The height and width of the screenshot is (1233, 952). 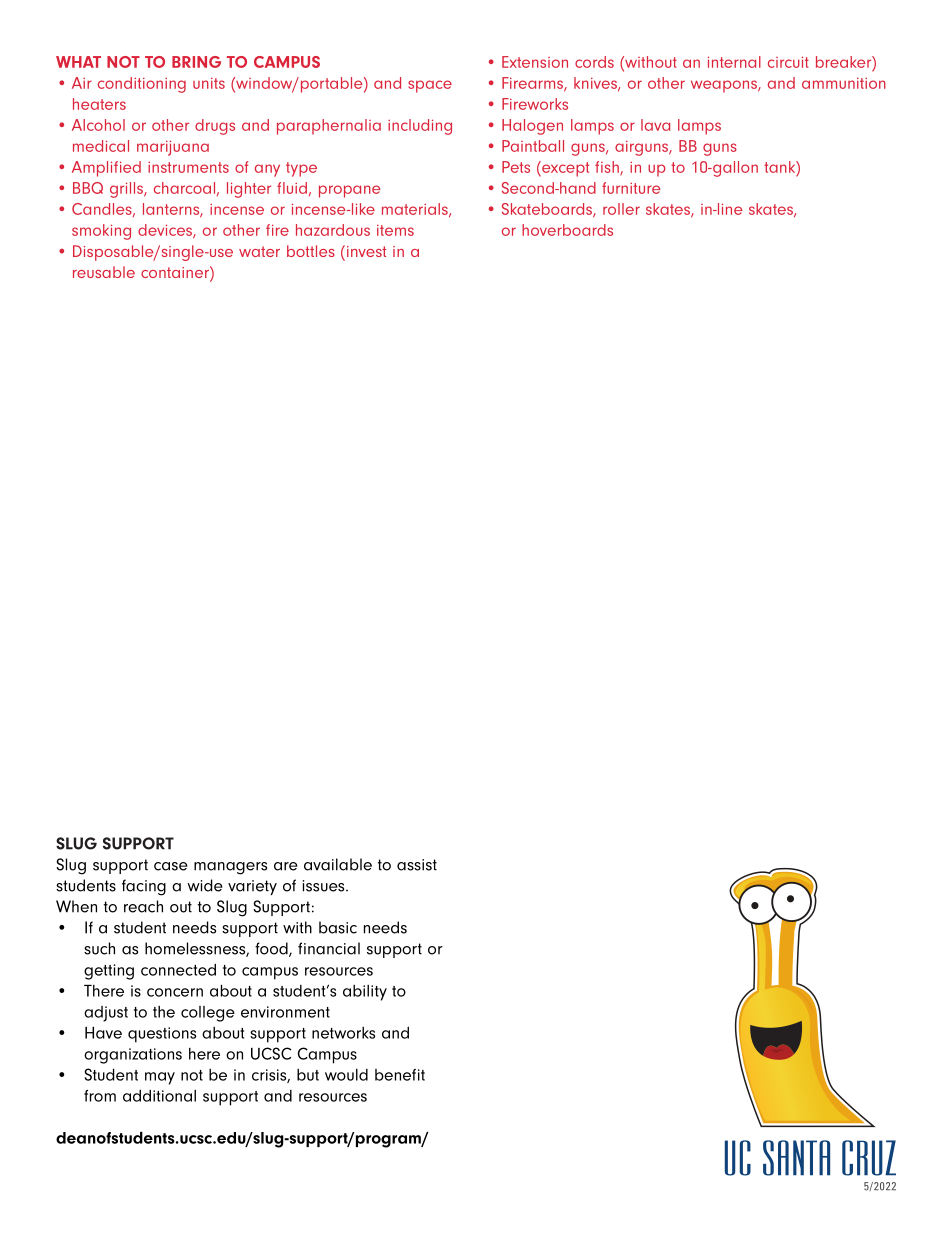 I want to click on water, so click(x=259, y=251).
